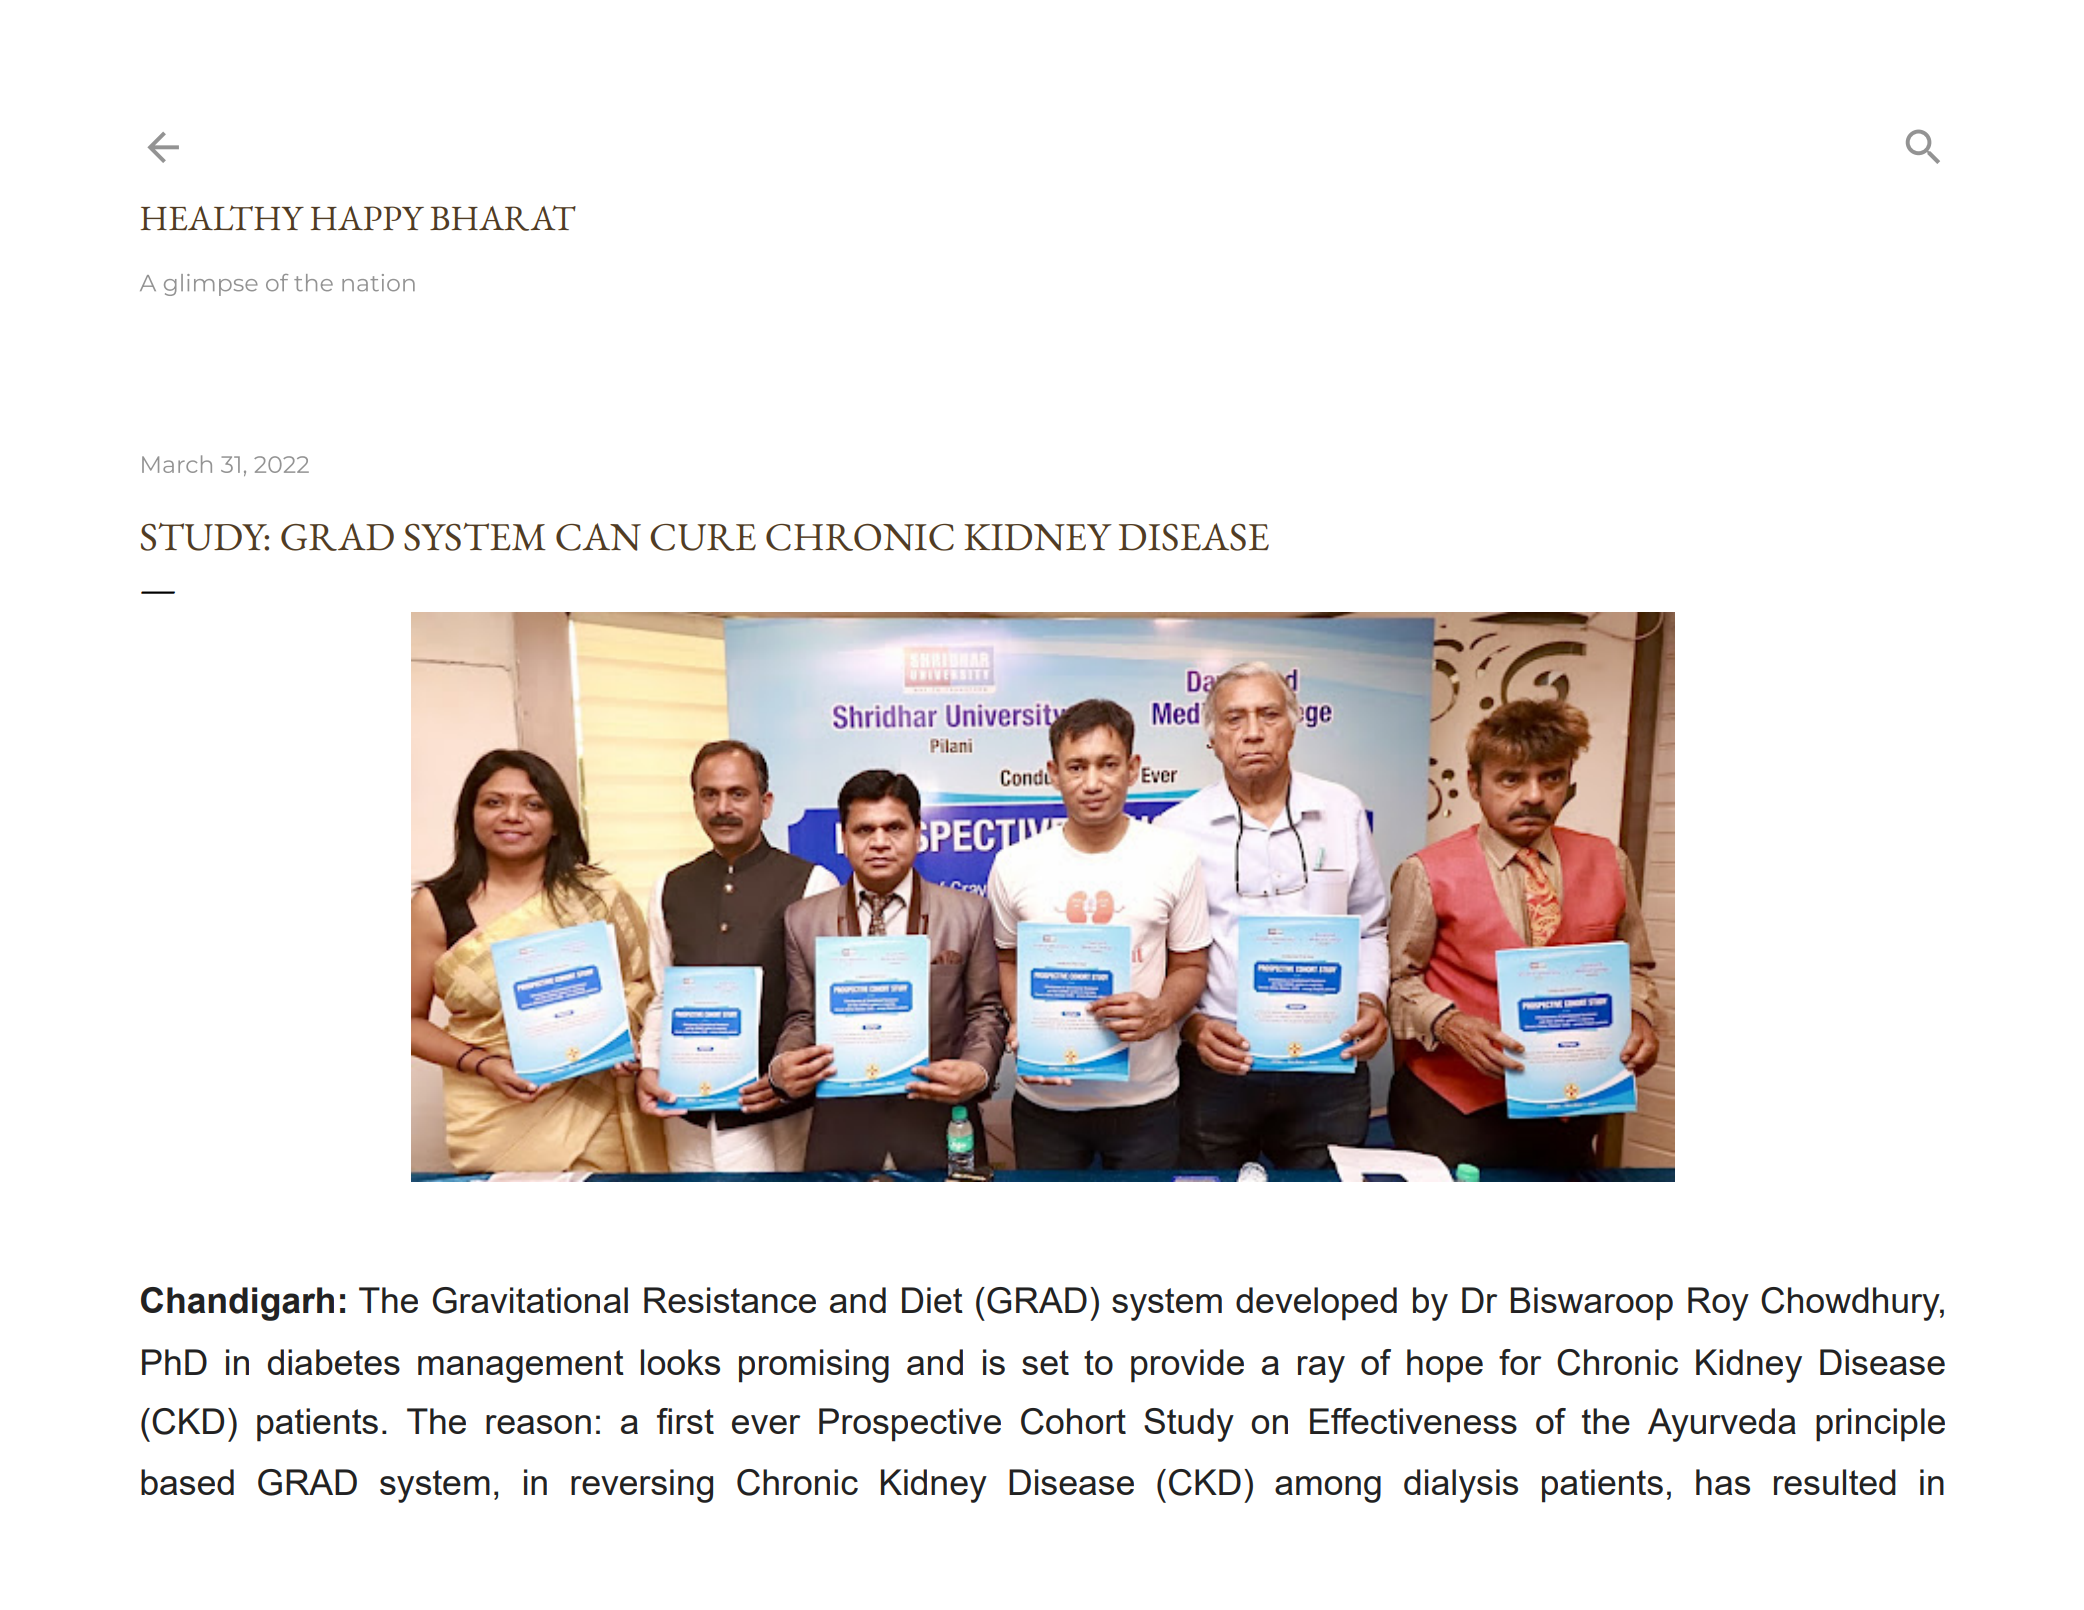 This page has width=2084, height=1610. What do you see at coordinates (730, 1300) in the page?
I see `Resistance` at bounding box center [730, 1300].
